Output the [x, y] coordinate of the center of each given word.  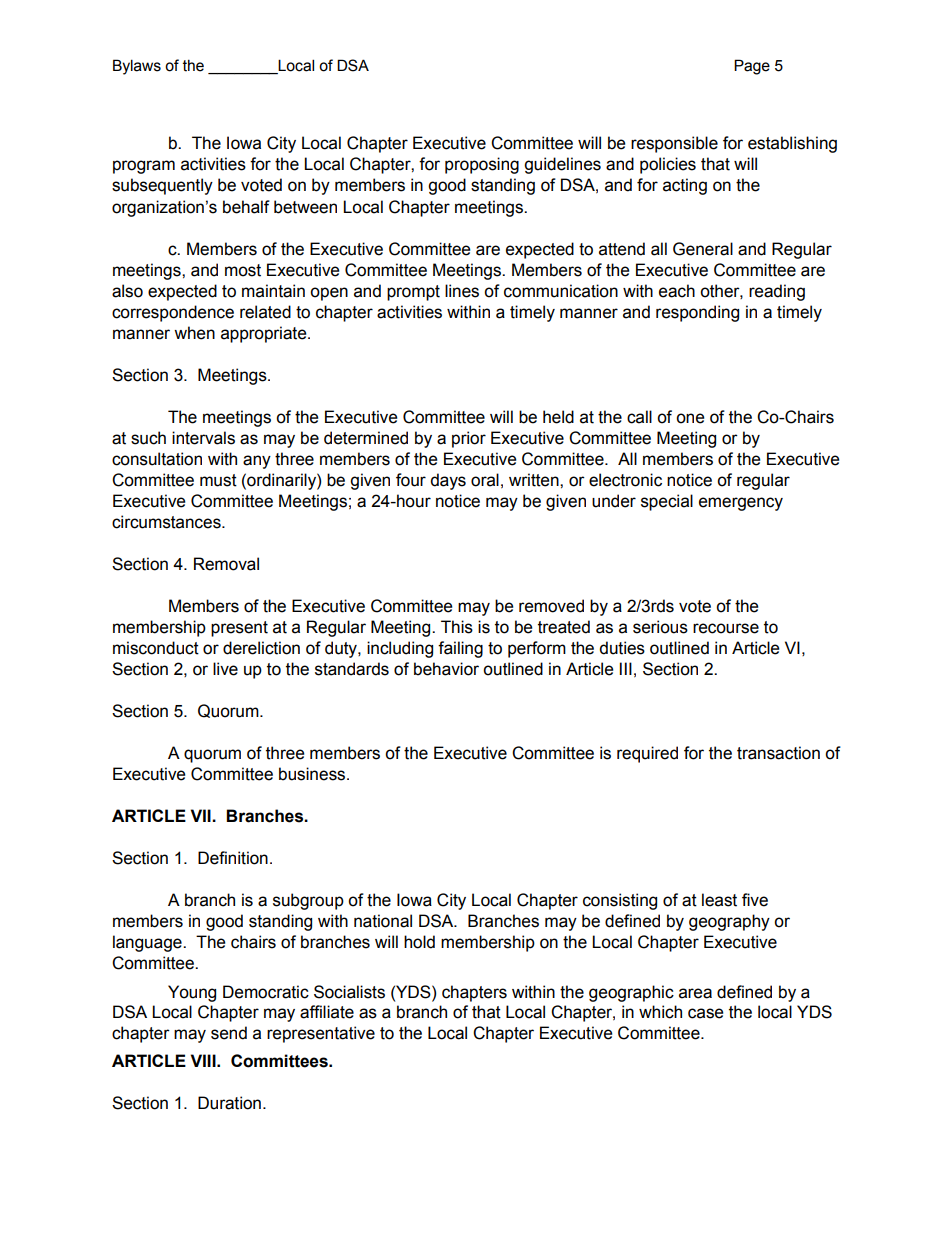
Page [752, 67]
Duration [229, 1103]
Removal [226, 564]
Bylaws [137, 67]
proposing [482, 165]
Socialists [349, 992]
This [457, 627]
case [705, 1013]
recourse [726, 628]
